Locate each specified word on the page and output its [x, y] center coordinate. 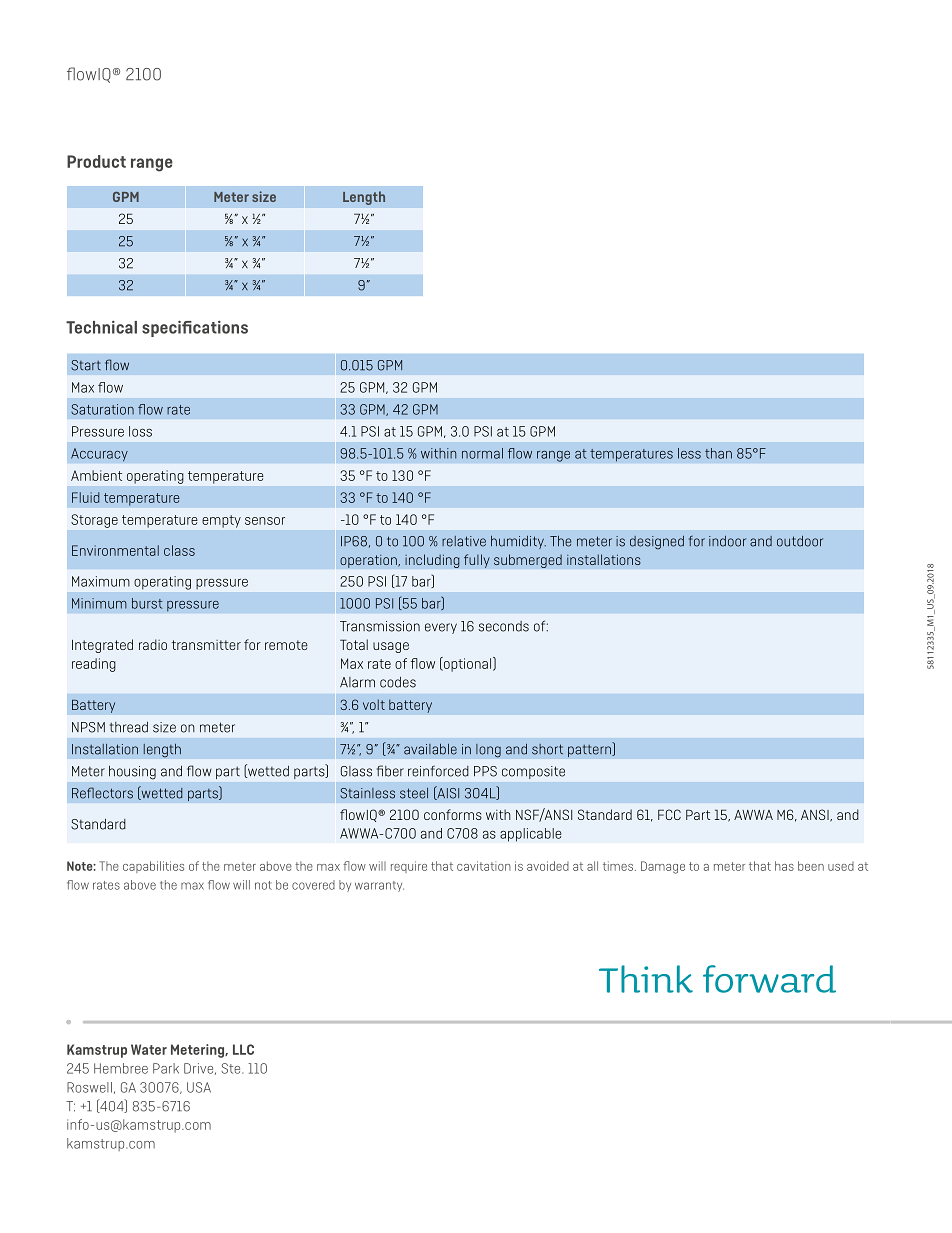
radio [153, 644]
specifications [195, 328]
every [441, 628]
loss [140, 431]
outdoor [800, 541]
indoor [727, 541]
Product [96, 161]
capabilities [153, 867]
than [718, 453]
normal [482, 453]
